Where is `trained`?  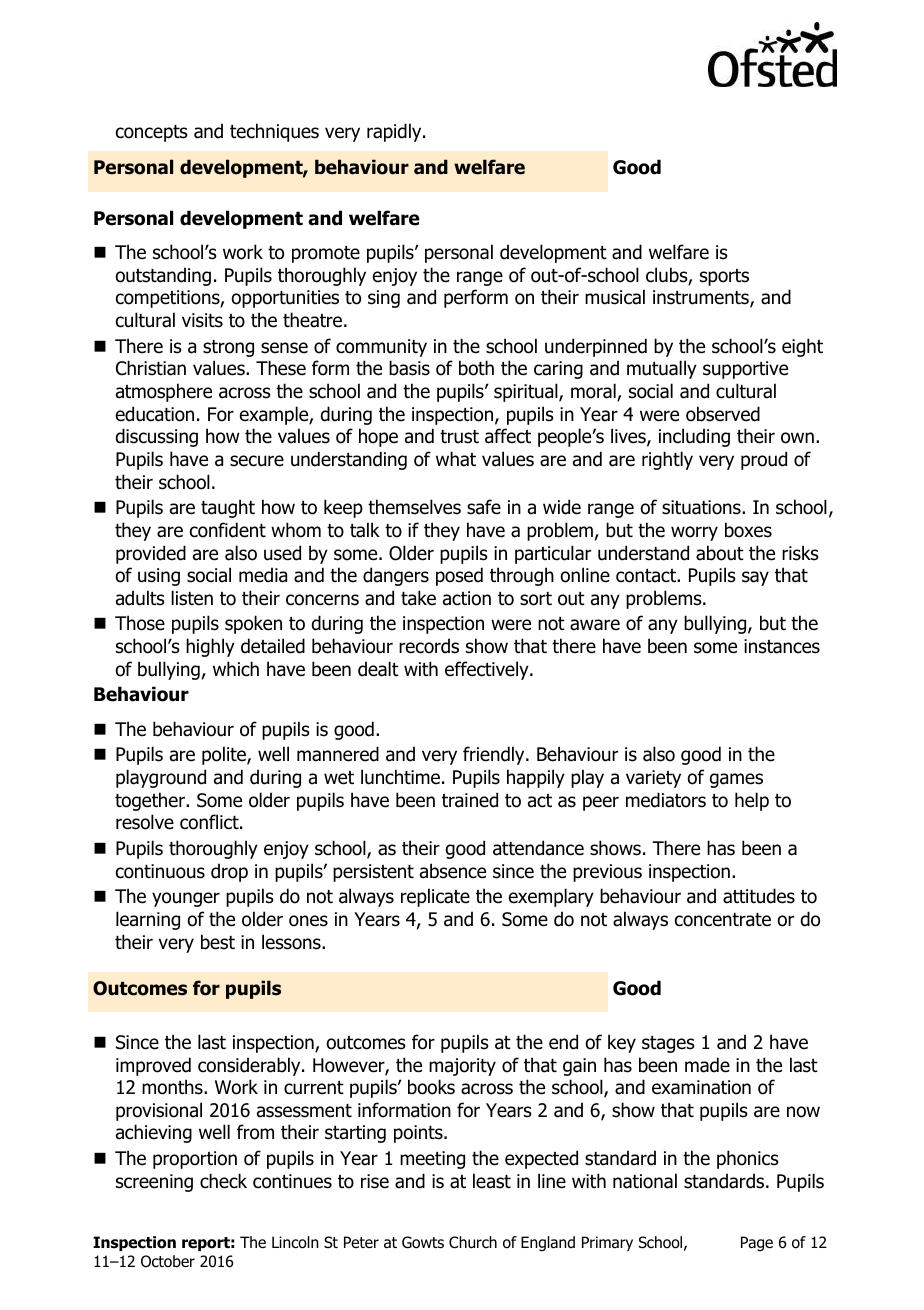
trained is located at coordinates (470, 800).
